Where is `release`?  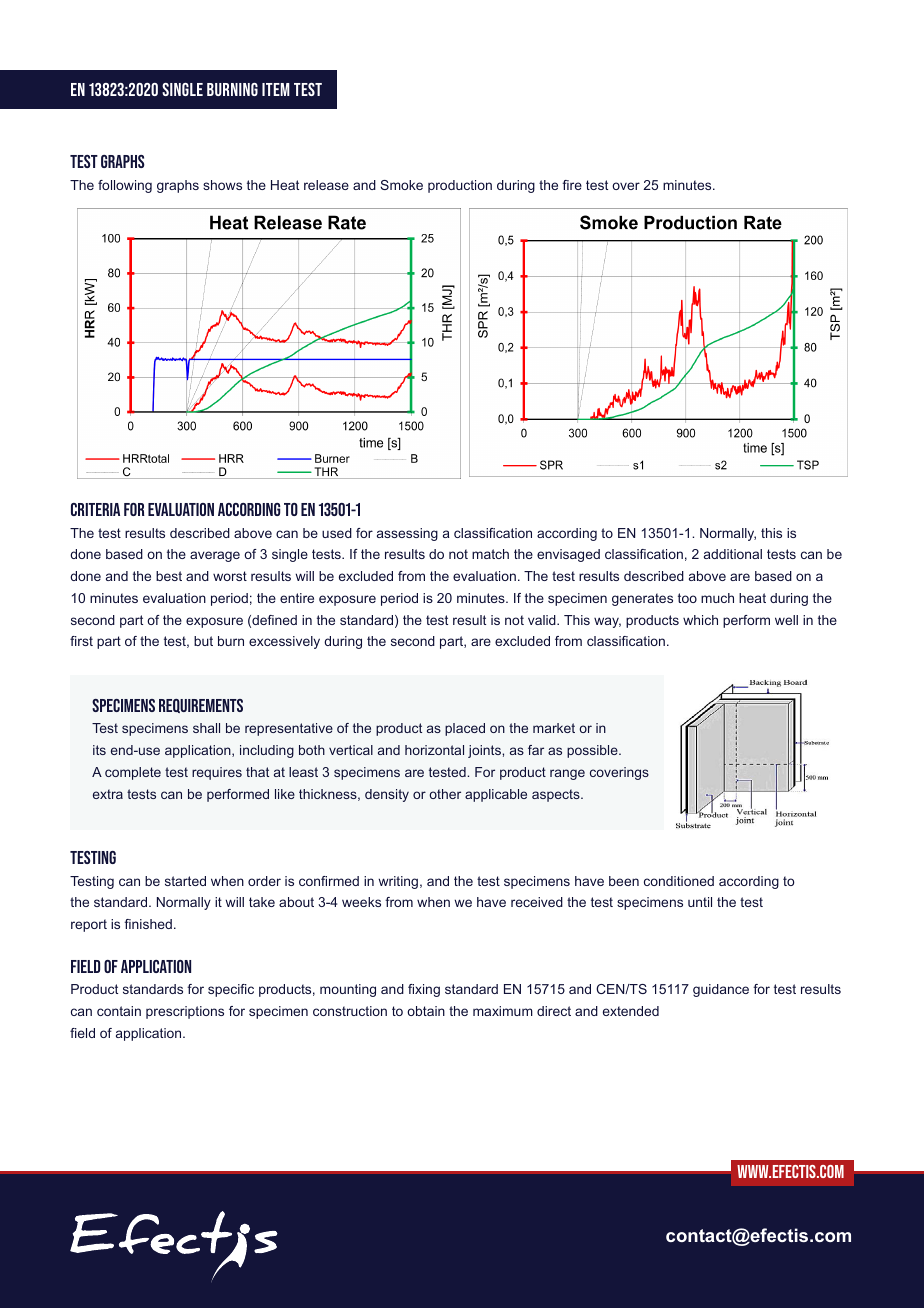
release is located at coordinates (326, 185).
